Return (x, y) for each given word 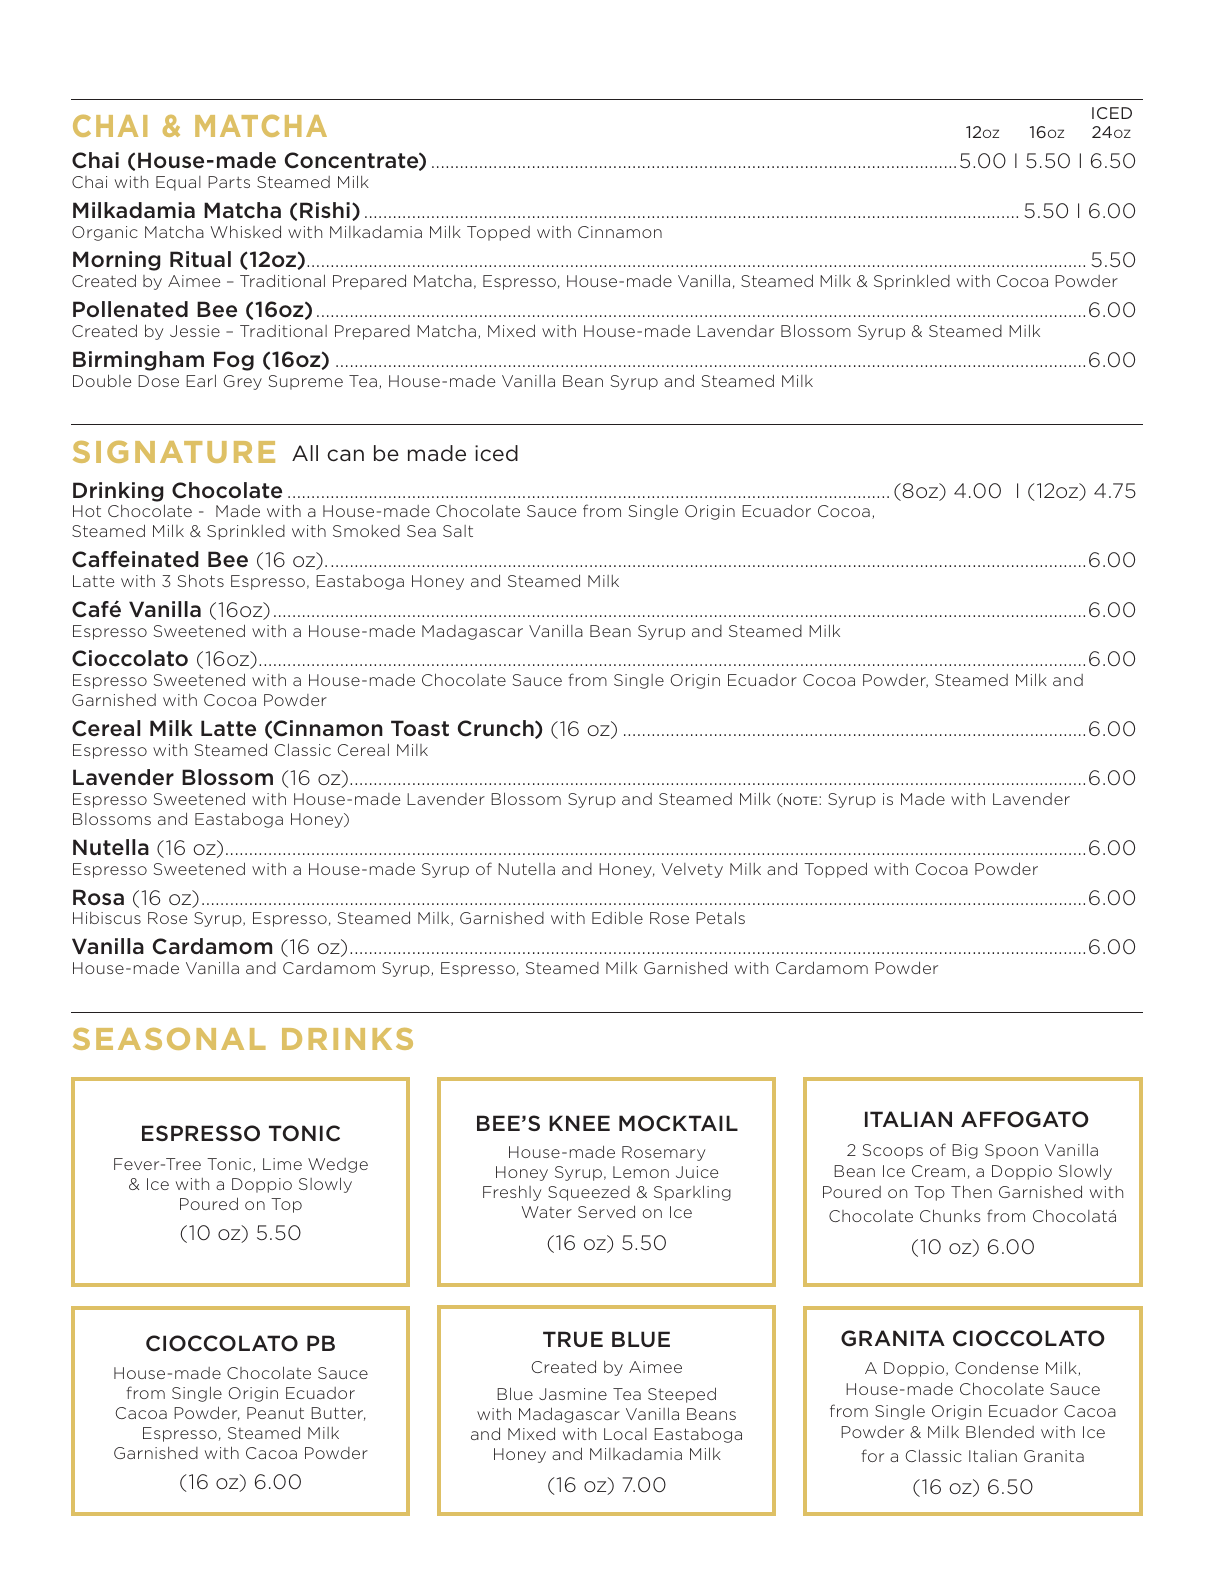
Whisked (246, 231)
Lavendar (735, 331)
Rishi (325, 210)
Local (625, 1434)
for (872, 1455)
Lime (282, 1164)
